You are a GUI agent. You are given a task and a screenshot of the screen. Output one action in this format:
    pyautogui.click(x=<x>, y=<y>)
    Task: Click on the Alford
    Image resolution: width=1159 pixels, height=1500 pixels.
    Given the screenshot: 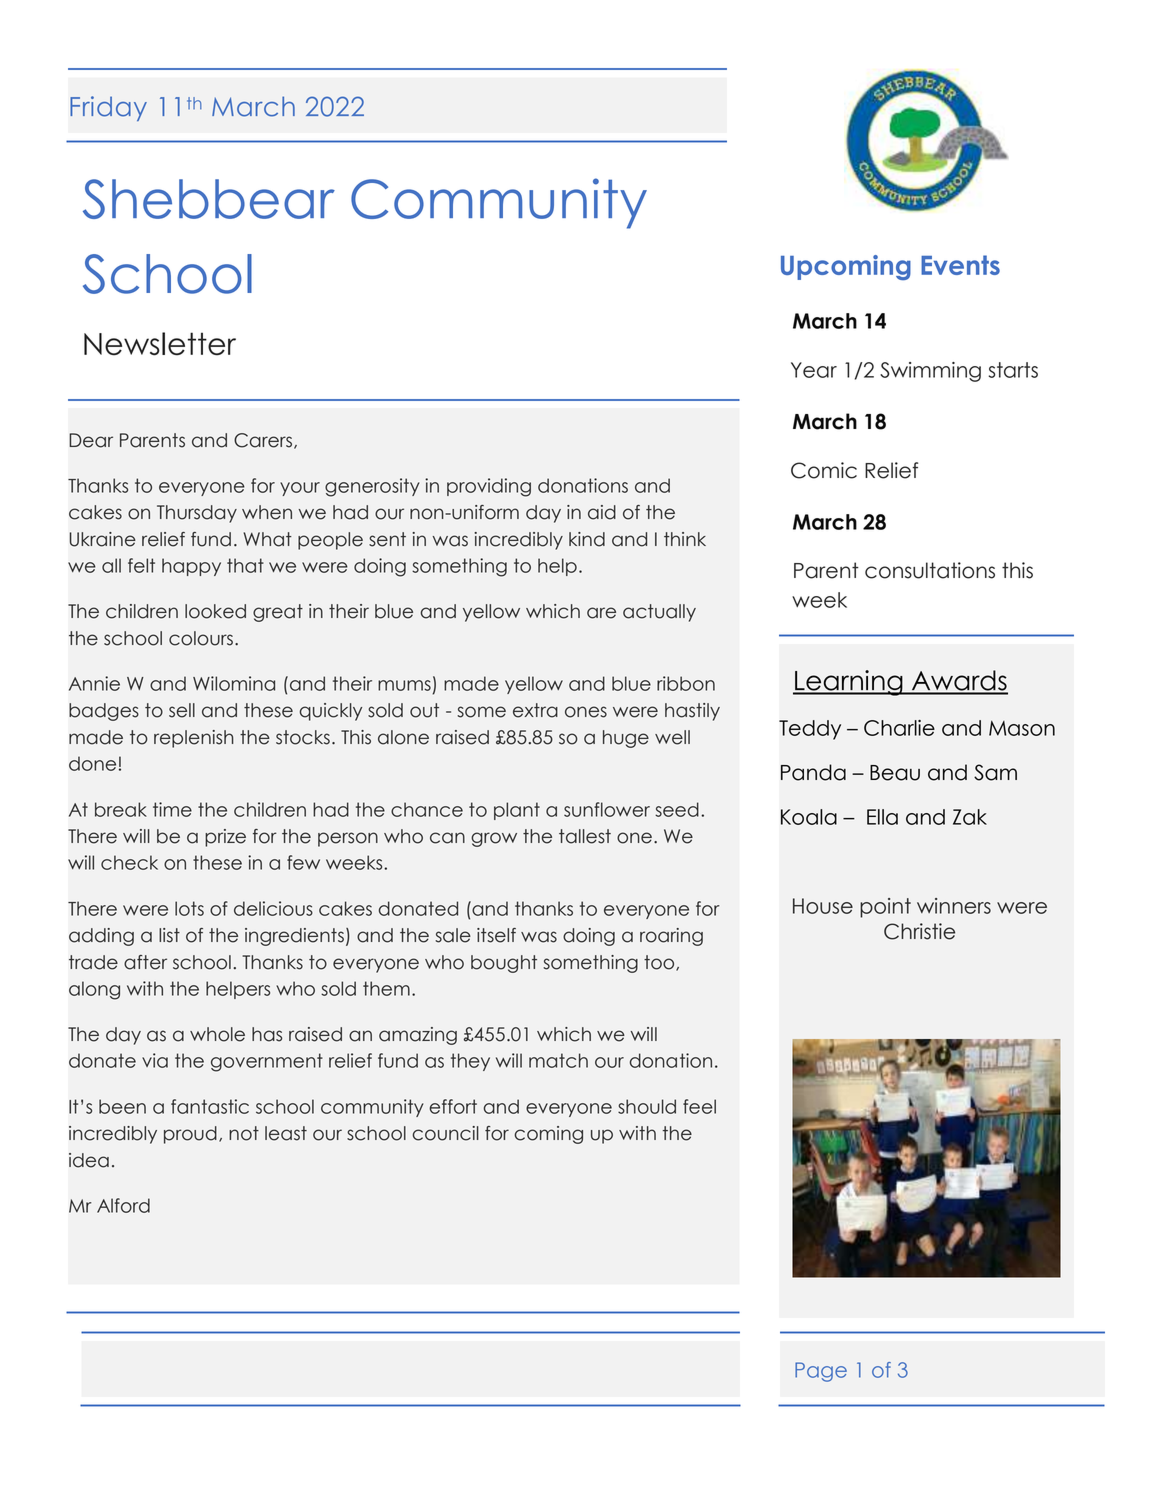 What is the action you would take?
    pyautogui.click(x=123, y=1205)
